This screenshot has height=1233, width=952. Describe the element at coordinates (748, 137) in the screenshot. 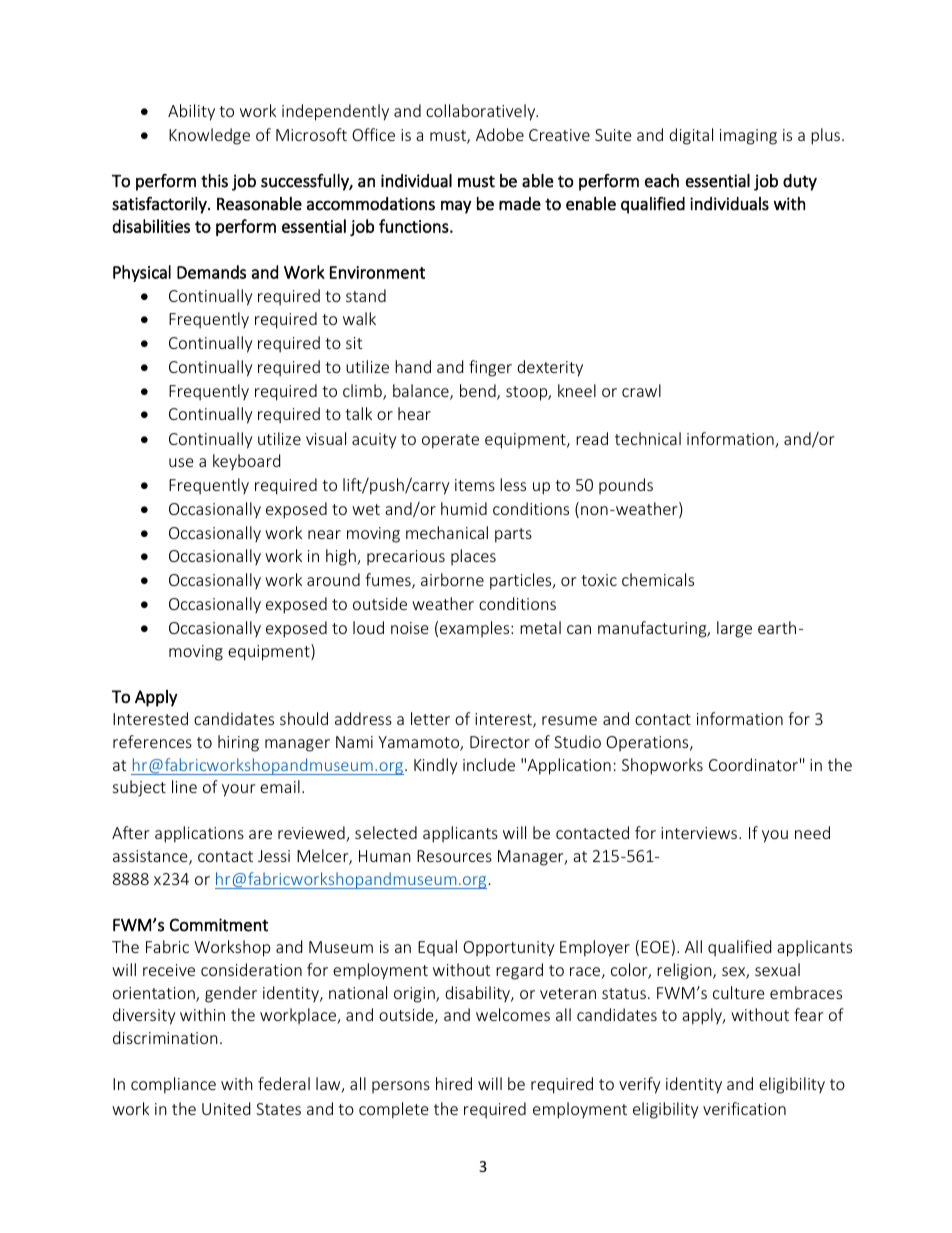

I see `imaging` at that location.
